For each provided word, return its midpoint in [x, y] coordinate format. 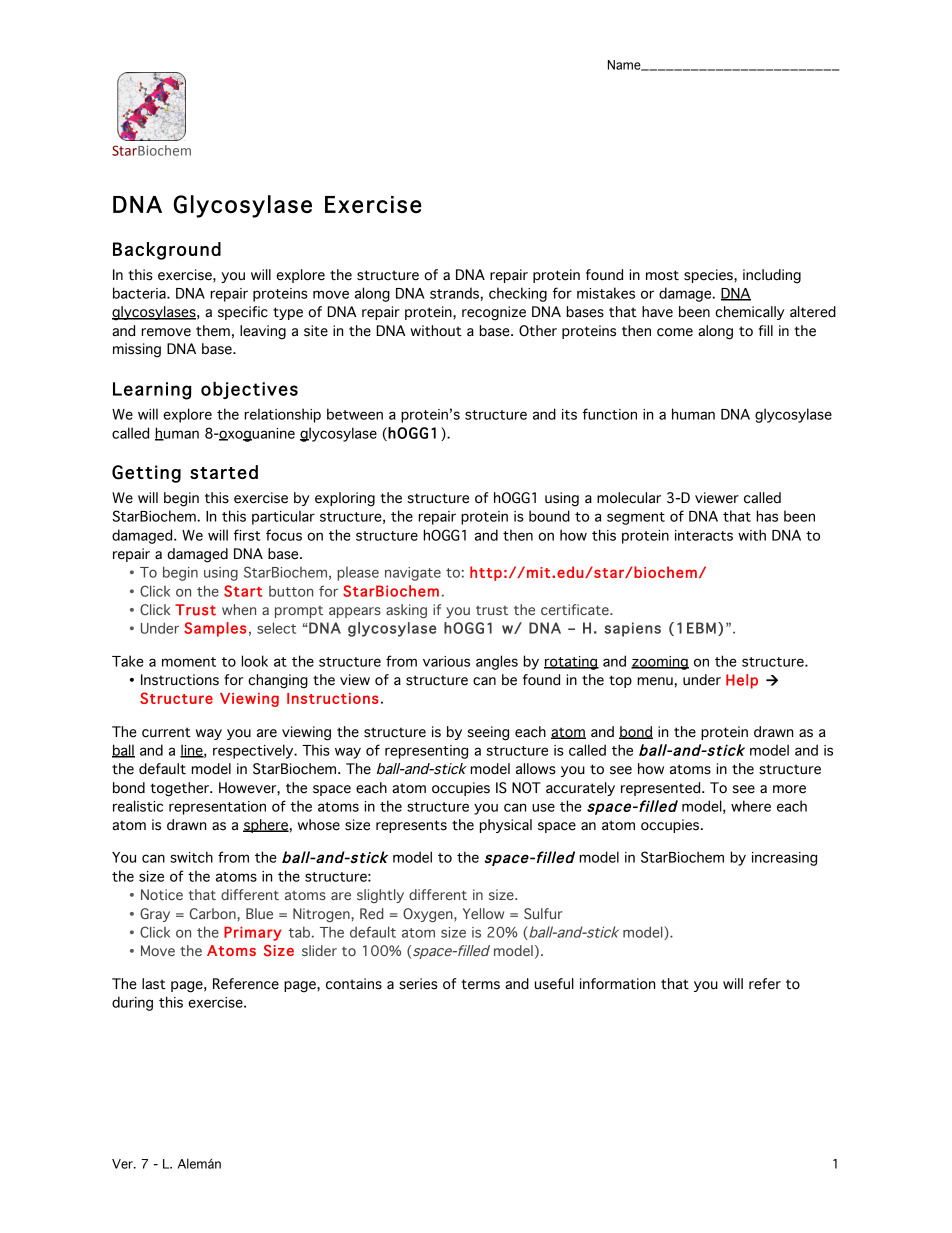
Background [167, 251]
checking [518, 294]
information [617, 984]
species [709, 276]
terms [480, 984]
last [154, 984]
